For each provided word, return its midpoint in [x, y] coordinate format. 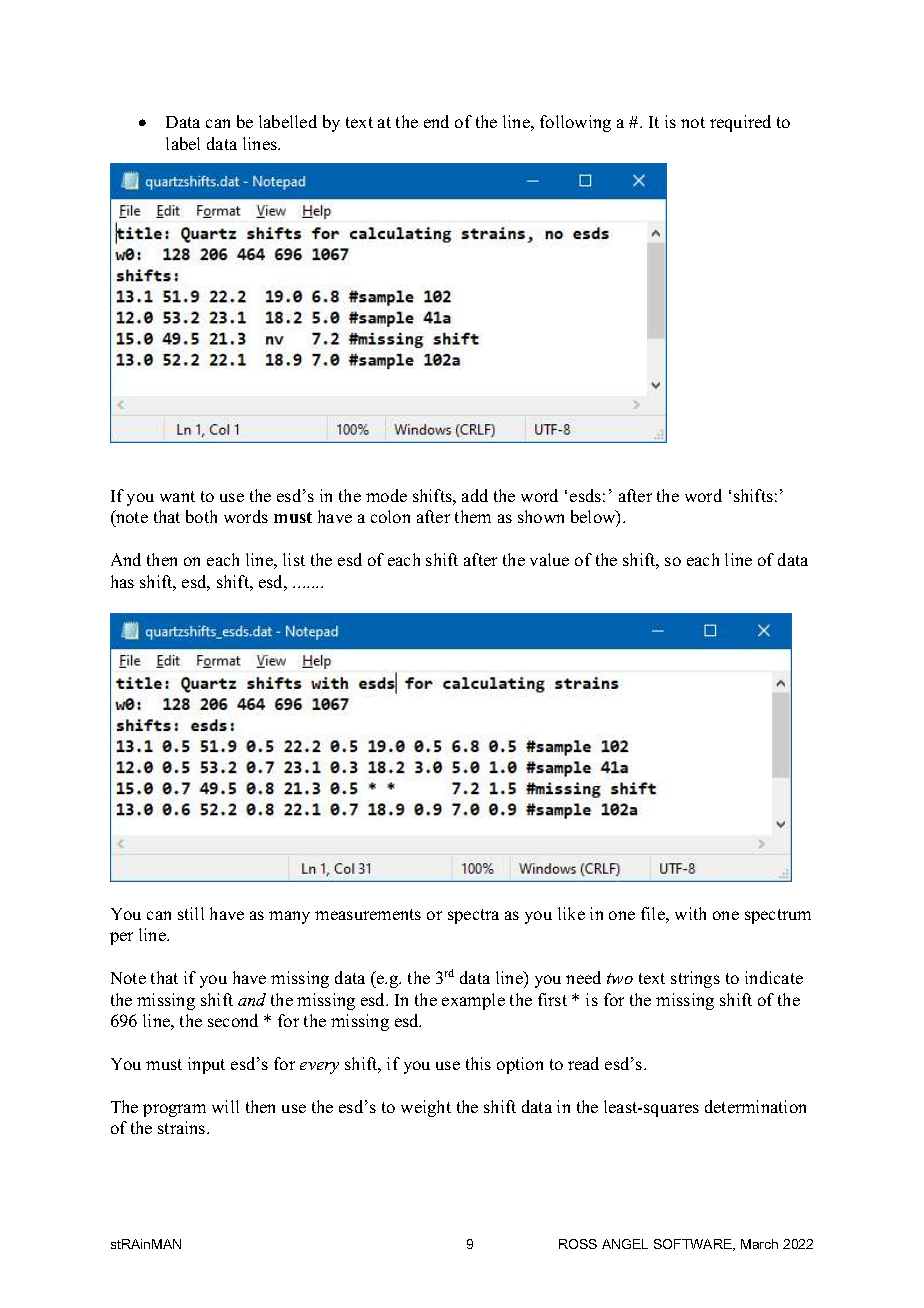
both [201, 516]
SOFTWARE [694, 1245]
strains [183, 1127]
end [436, 121]
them [473, 516]
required [740, 123]
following [575, 123]
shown [541, 516]
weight [426, 1108]
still [191, 913]
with [690, 913]
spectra [473, 916]
